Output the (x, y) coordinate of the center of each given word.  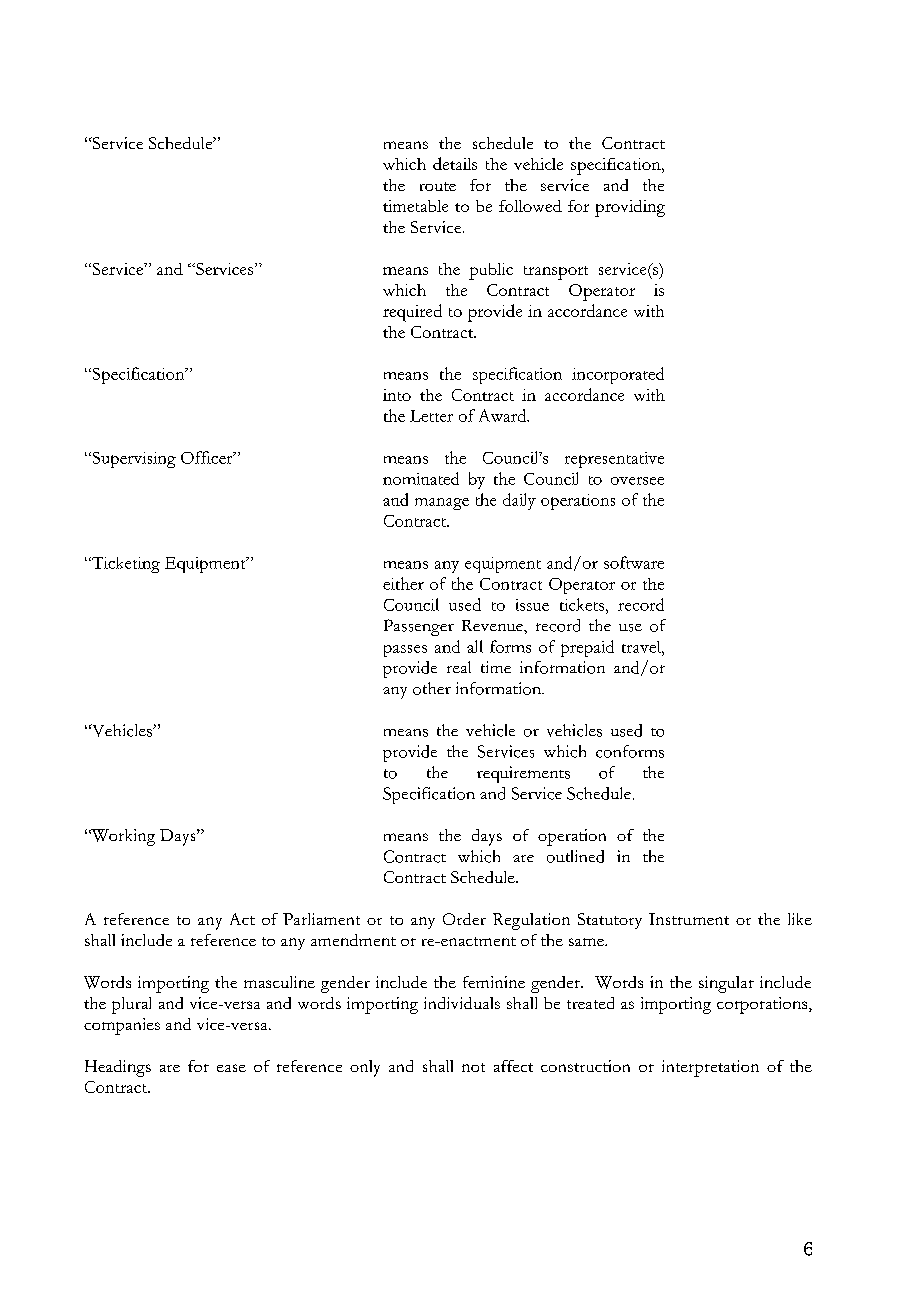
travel (642, 647)
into (397, 395)
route (438, 186)
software (634, 562)
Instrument (689, 919)
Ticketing (124, 565)
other (432, 688)
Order (464, 919)
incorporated (618, 375)
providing (630, 208)
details (455, 163)
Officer (208, 457)
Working (122, 837)
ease (231, 1068)
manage (442, 504)
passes (405, 651)
